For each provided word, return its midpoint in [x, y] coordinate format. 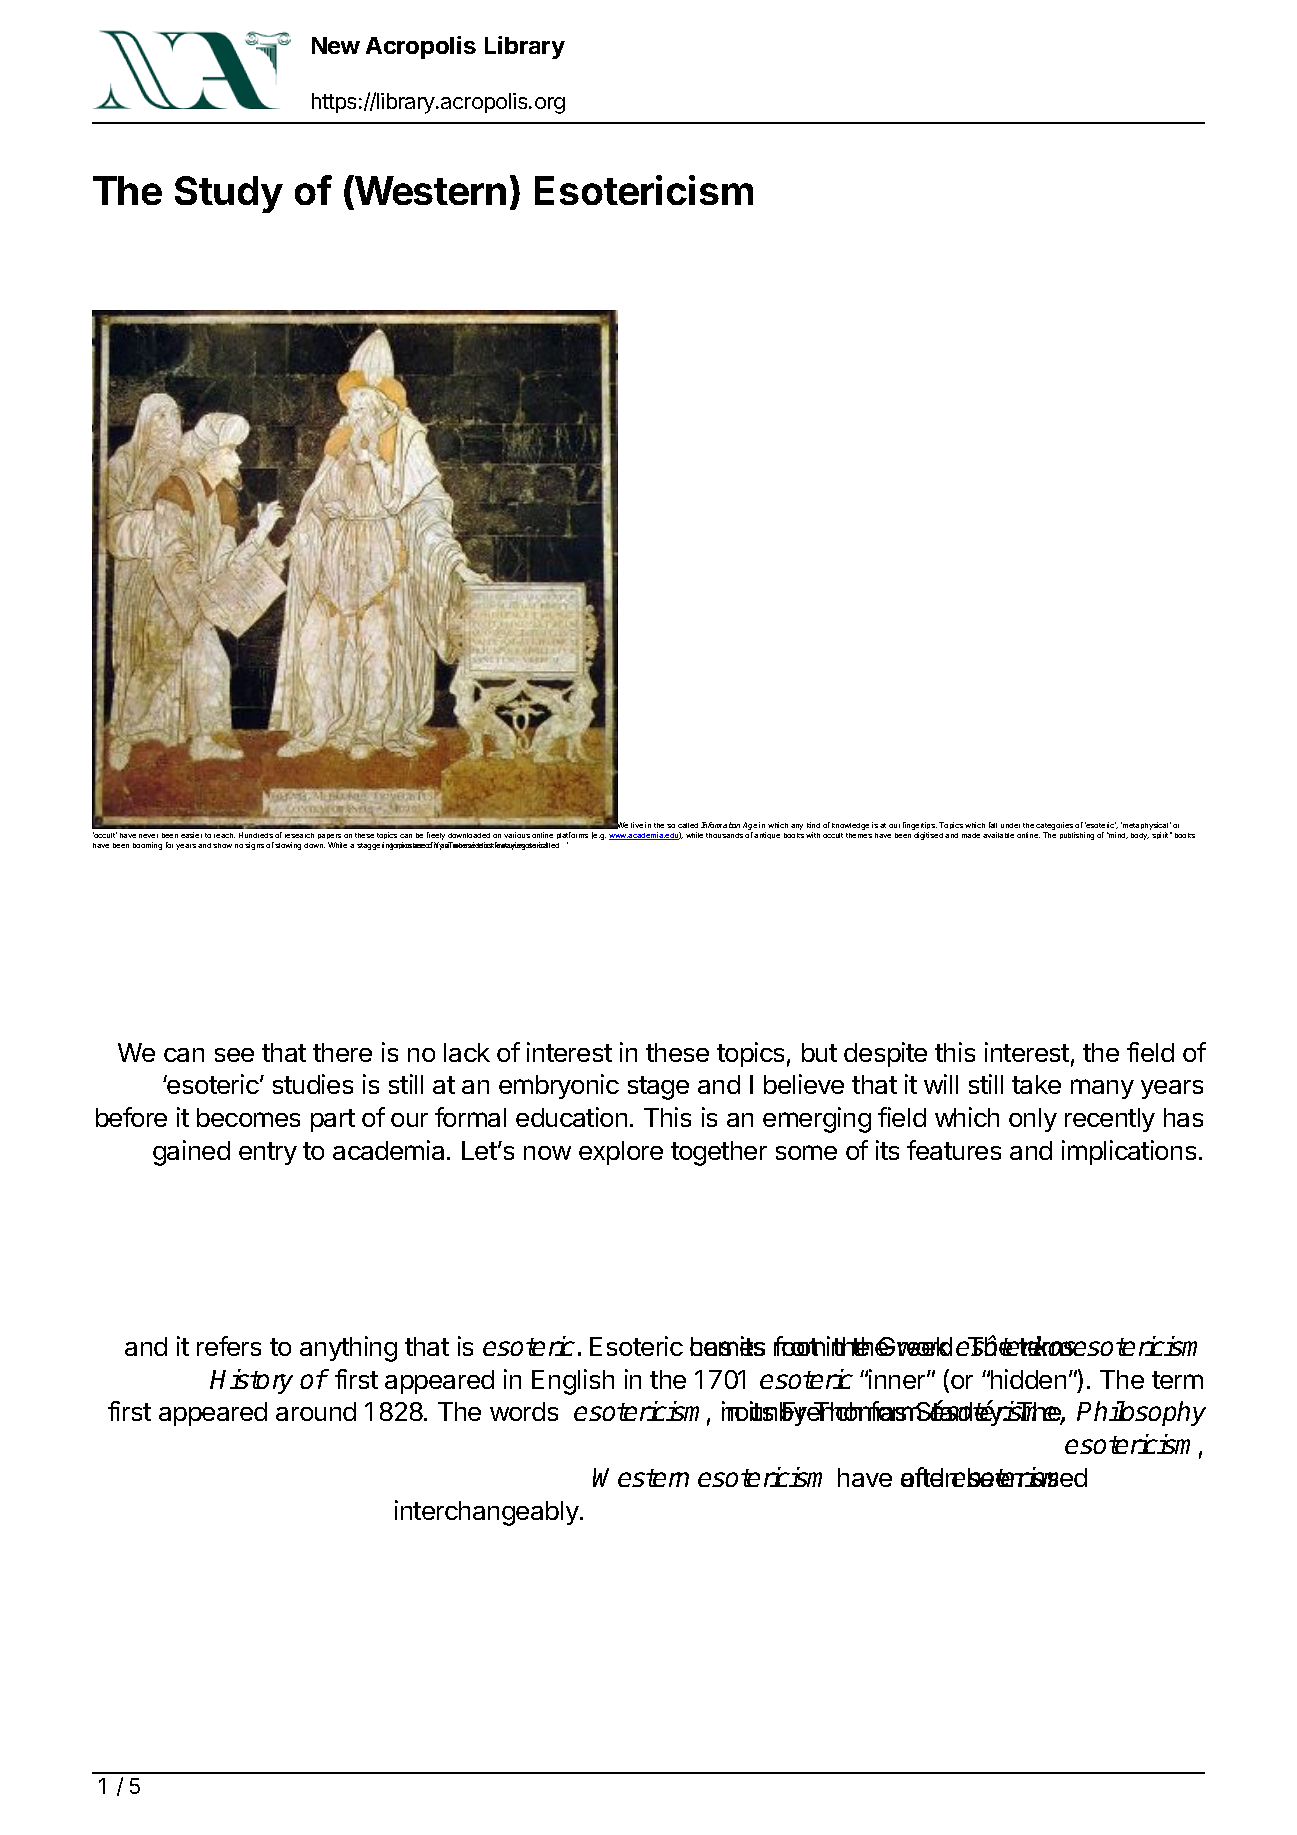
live [637, 825]
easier [191, 835]
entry [268, 1153]
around [316, 1411]
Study [229, 194]
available [998, 835]
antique [767, 835]
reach [224, 835]
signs [254, 846]
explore [621, 1153]
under [1010, 825]
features [954, 1150]
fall [993, 825]
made [971, 835]
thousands [724, 835]
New [336, 45]
